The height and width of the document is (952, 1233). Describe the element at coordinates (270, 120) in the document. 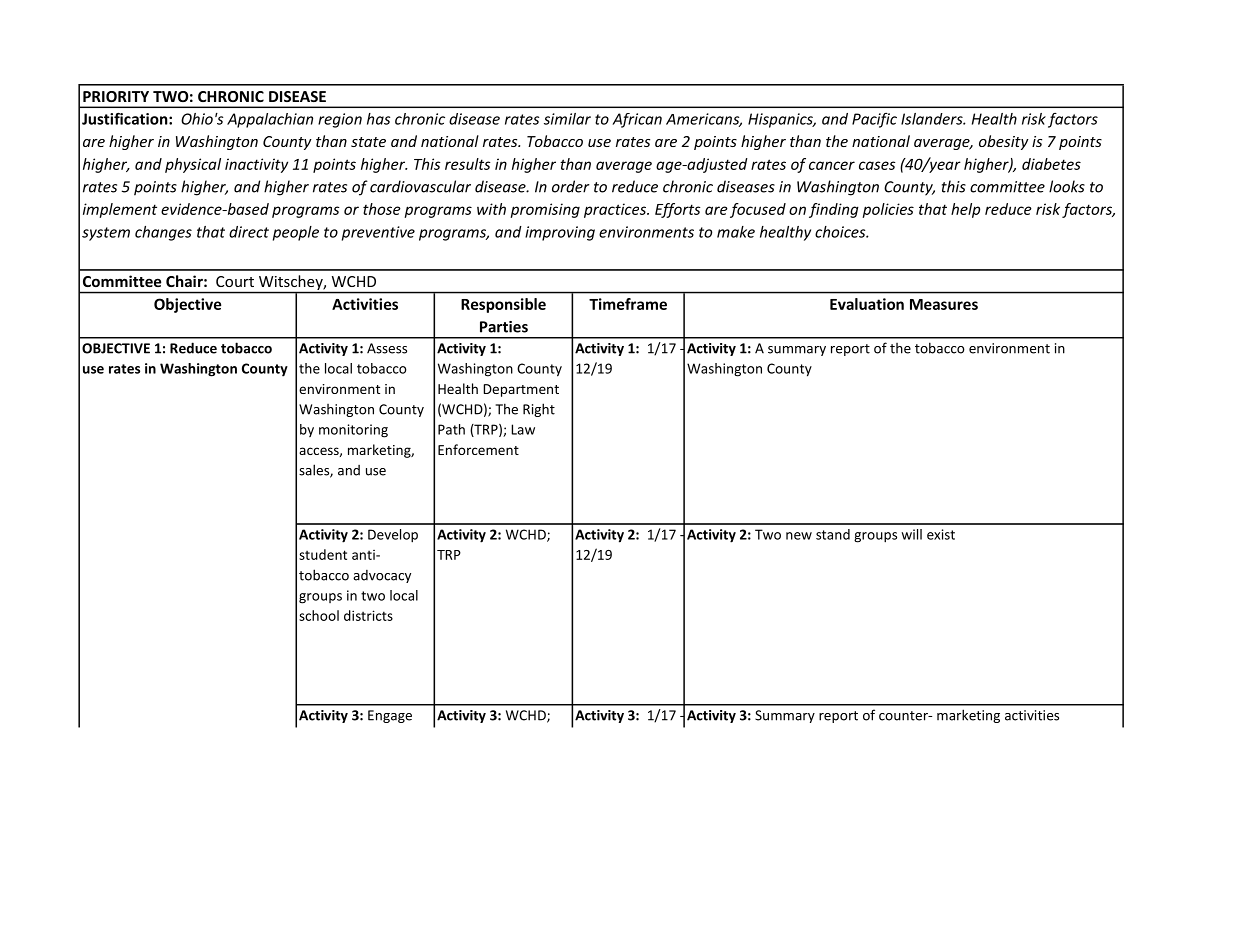

I see `Appalachian` at that location.
